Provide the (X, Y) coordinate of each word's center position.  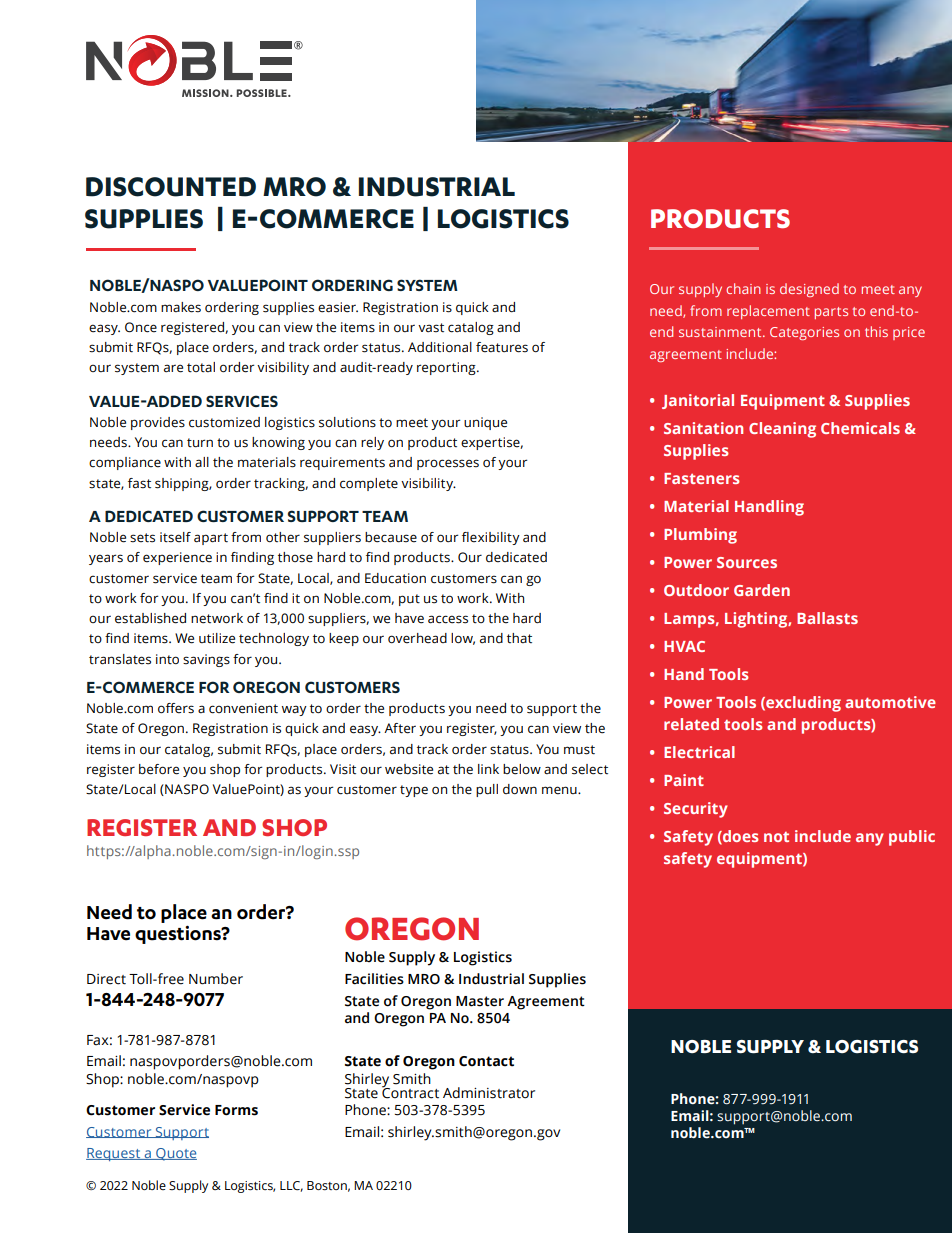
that (519, 638)
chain (743, 288)
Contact (486, 1061)
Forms (236, 1110)
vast (431, 328)
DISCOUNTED (171, 187)
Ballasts (827, 618)
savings (206, 660)
